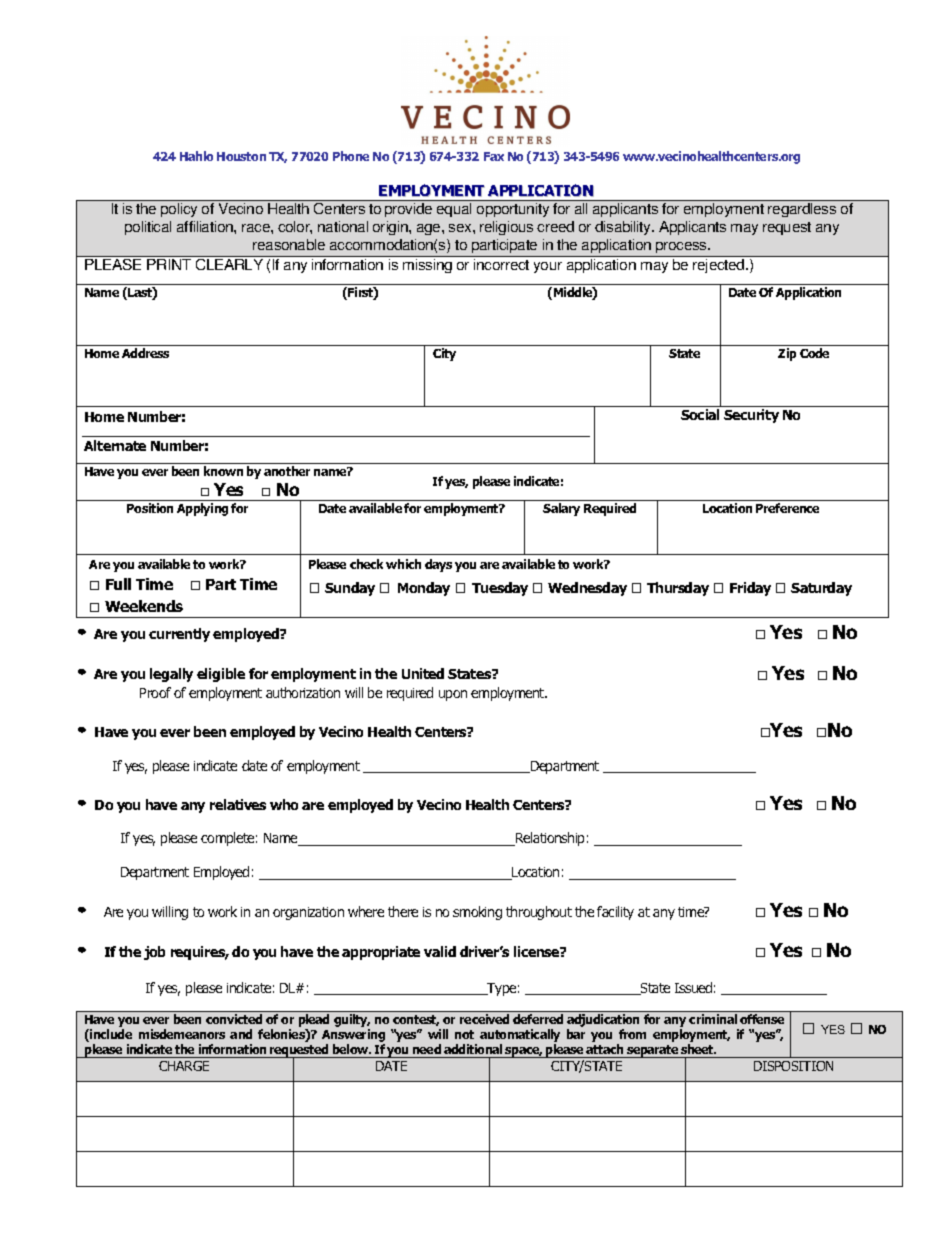 The height and width of the image is (1233, 952). I want to click on facility, so click(615, 913).
